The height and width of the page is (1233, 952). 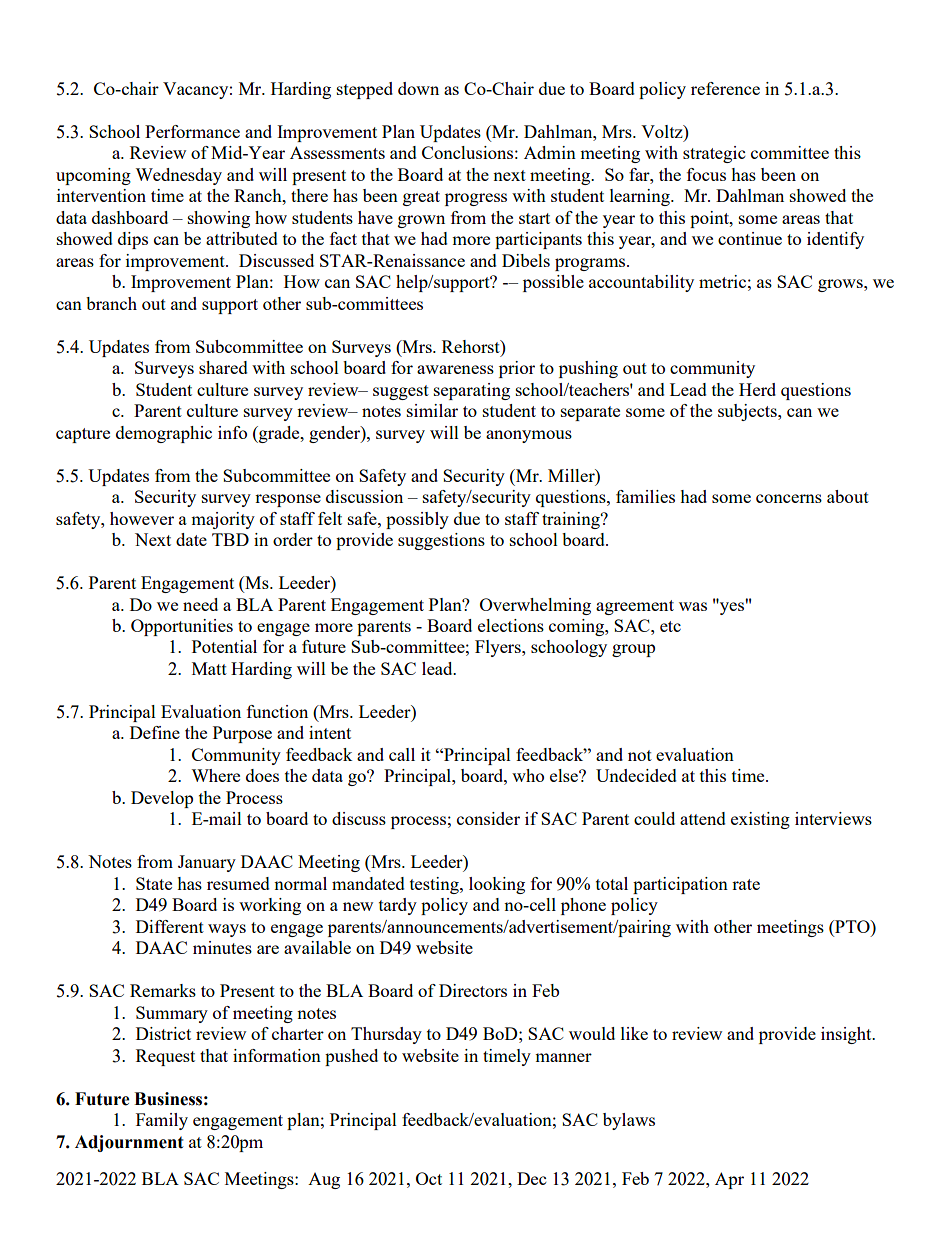 I want to click on consider, so click(x=488, y=818).
